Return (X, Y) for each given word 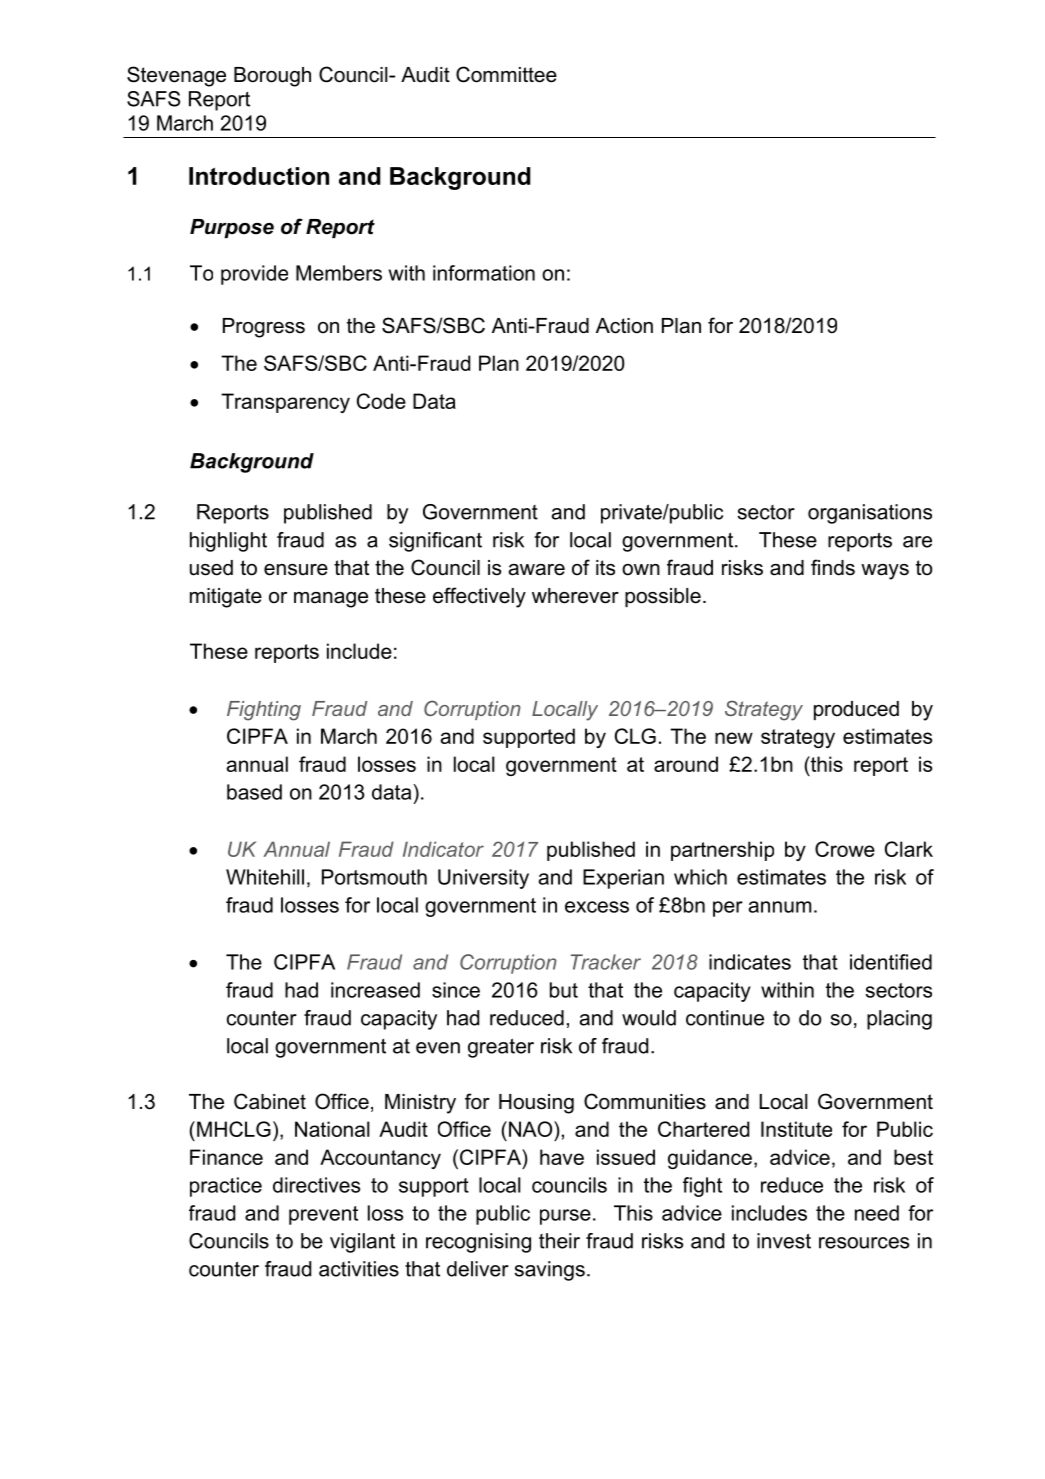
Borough (272, 77)
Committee (506, 74)
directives (316, 1185)
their (559, 1241)
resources (864, 1243)
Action (624, 326)
